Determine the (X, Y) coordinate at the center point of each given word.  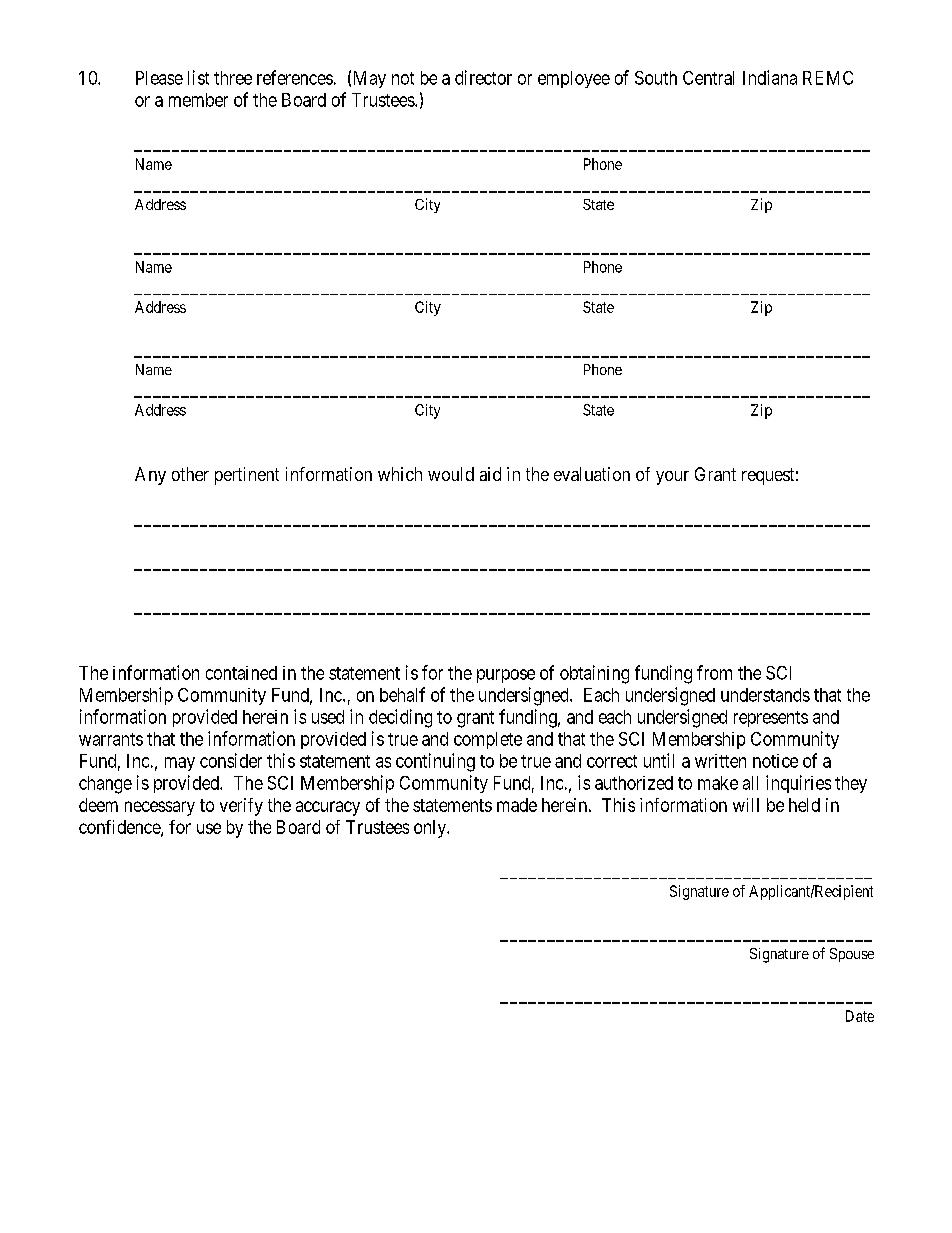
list (198, 77)
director (483, 77)
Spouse (852, 955)
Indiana (770, 77)
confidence (120, 828)
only (431, 829)
